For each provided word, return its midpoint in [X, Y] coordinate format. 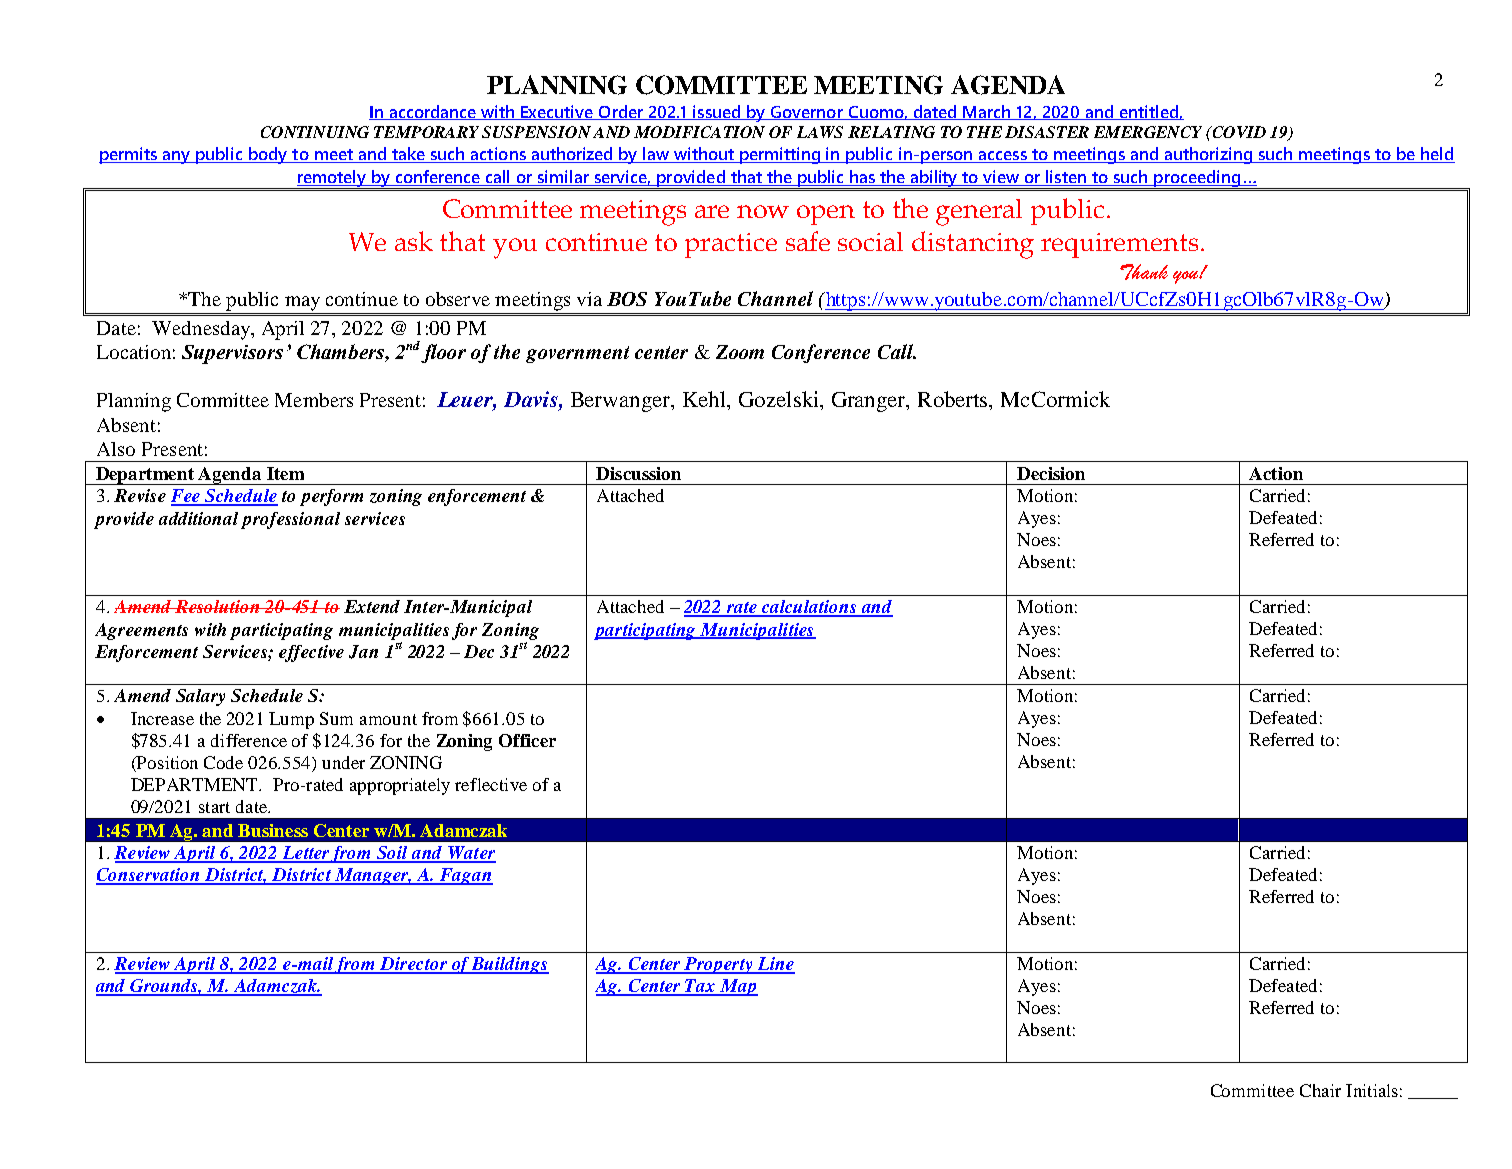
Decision [1051, 473]
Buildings [510, 965]
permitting [780, 155]
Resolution [218, 606]
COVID [1238, 132]
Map [738, 987]
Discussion [638, 473]
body [268, 155]
